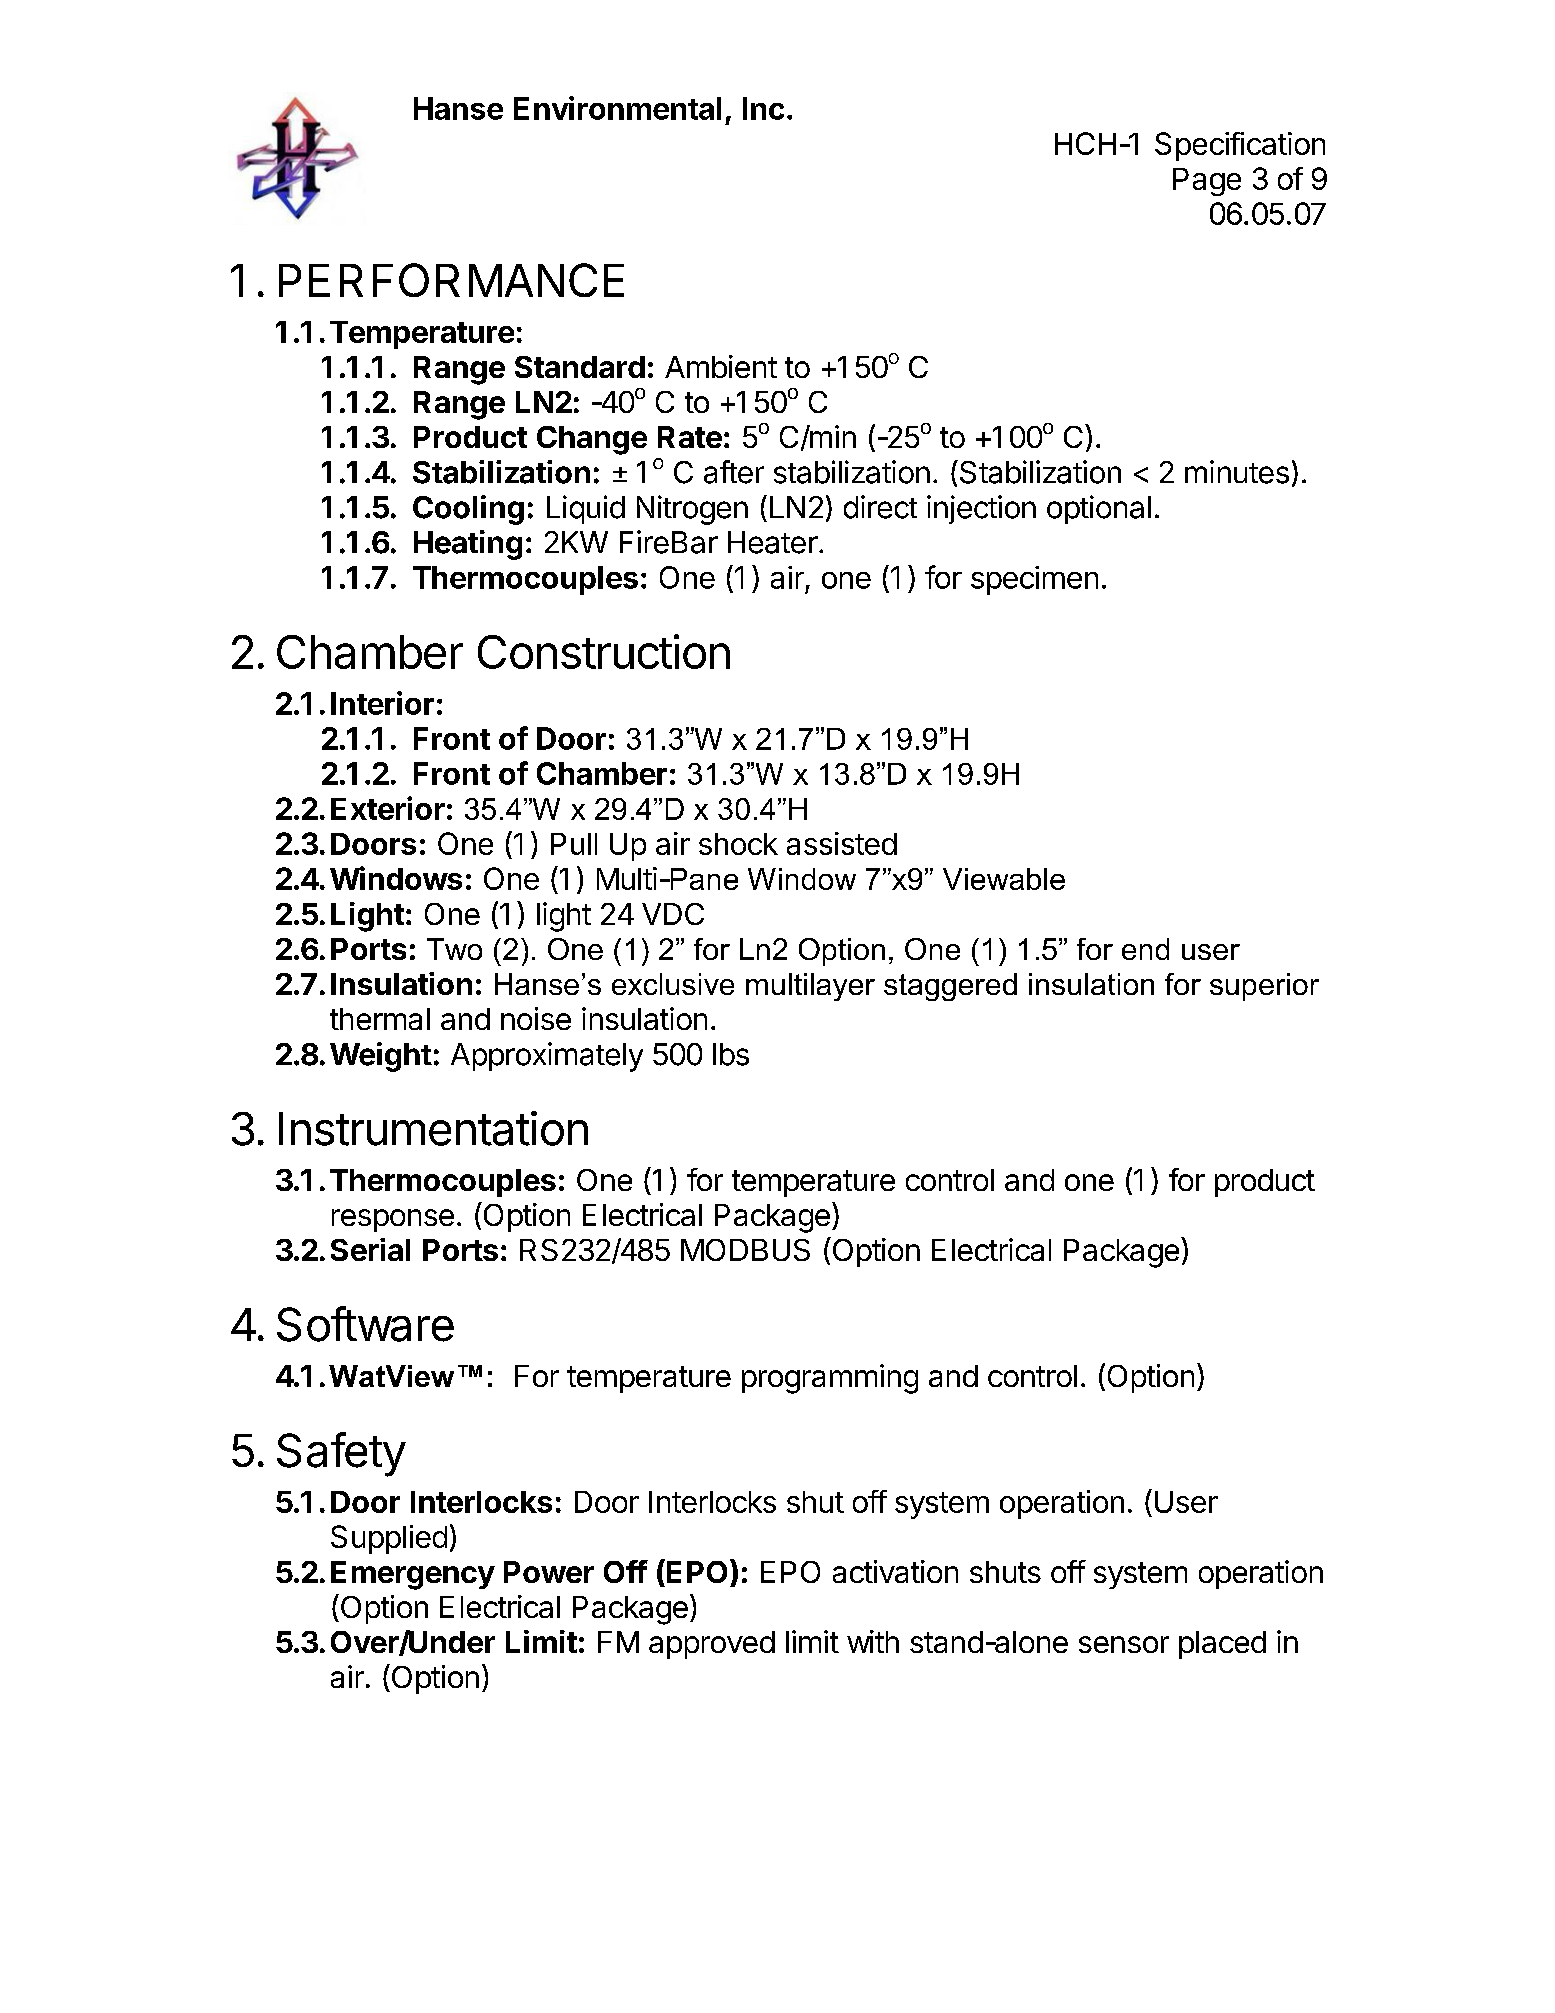 The width and height of the screenshot is (1555, 2013). Describe the element at coordinates (1124, 1644) in the screenshot. I see `sensor` at that location.
